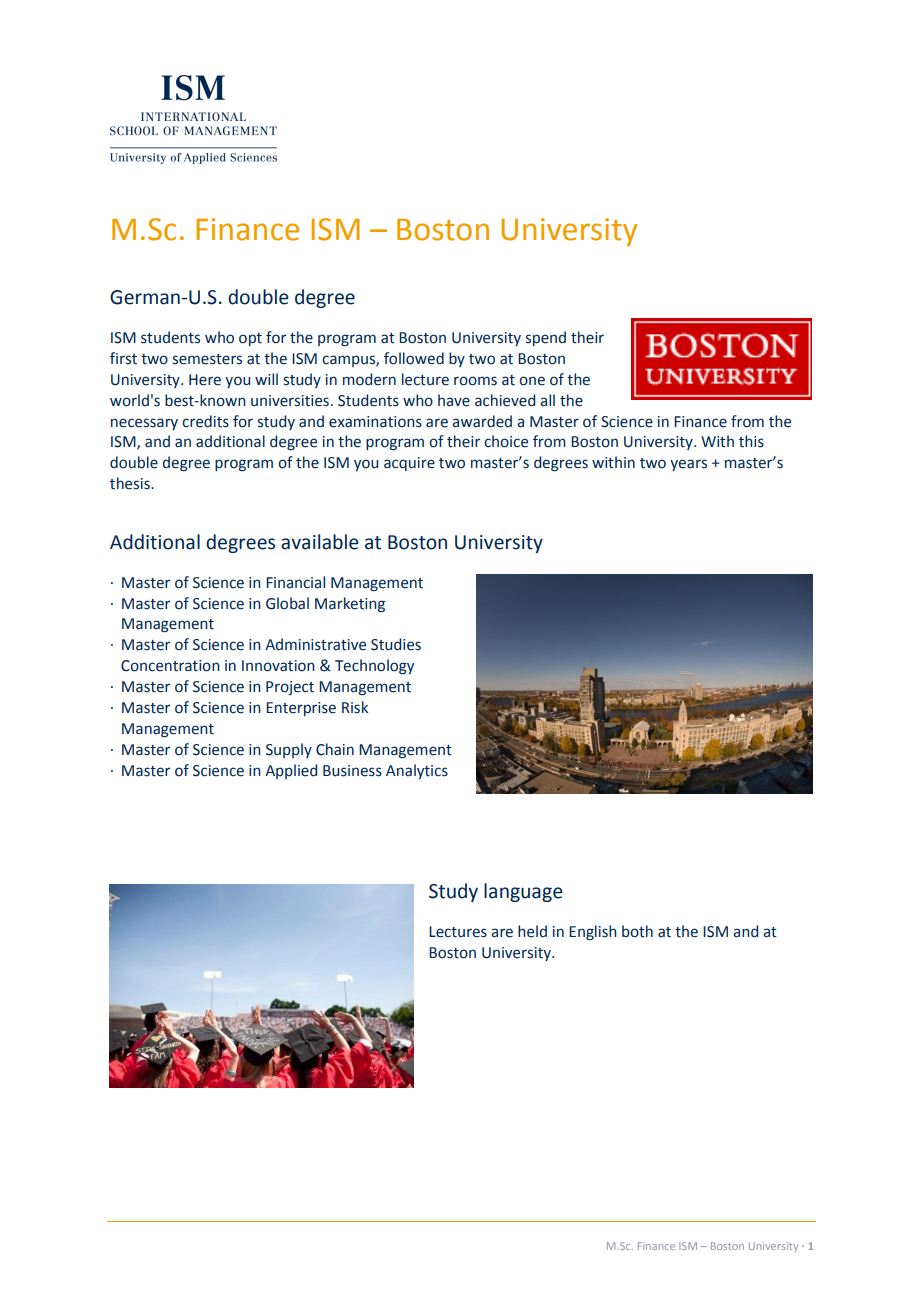  Describe the element at coordinates (414, 358) in the screenshot. I see `followed` at that location.
